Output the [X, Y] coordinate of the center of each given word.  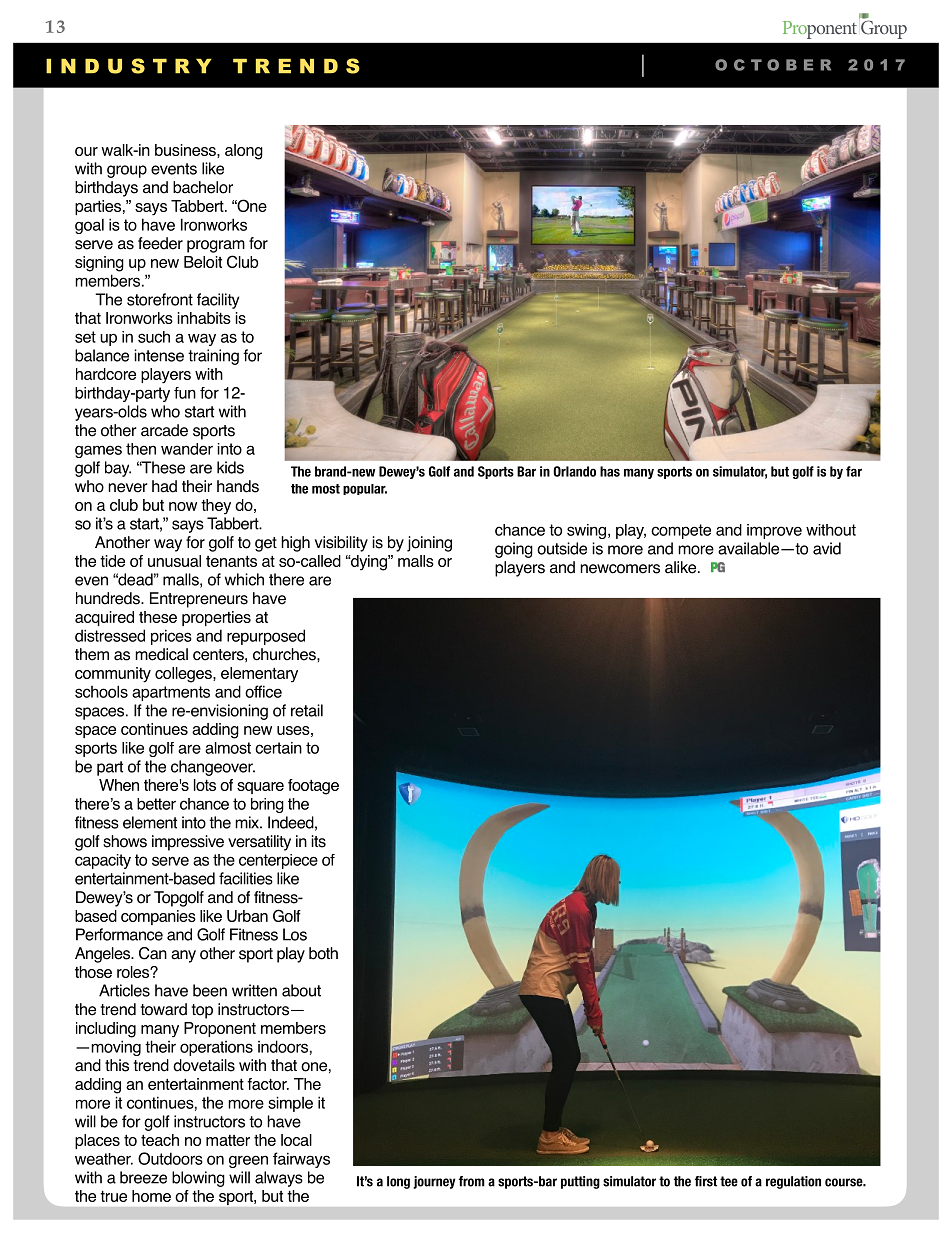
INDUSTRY [129, 66]
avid [827, 548]
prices [171, 637]
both [323, 953]
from [472, 1181]
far [854, 471]
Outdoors [170, 1158]
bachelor [203, 187]
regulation [793, 1182]
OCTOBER [773, 65]
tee [729, 1181]
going [514, 550]
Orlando [574, 471]
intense [159, 355]
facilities [246, 878]
